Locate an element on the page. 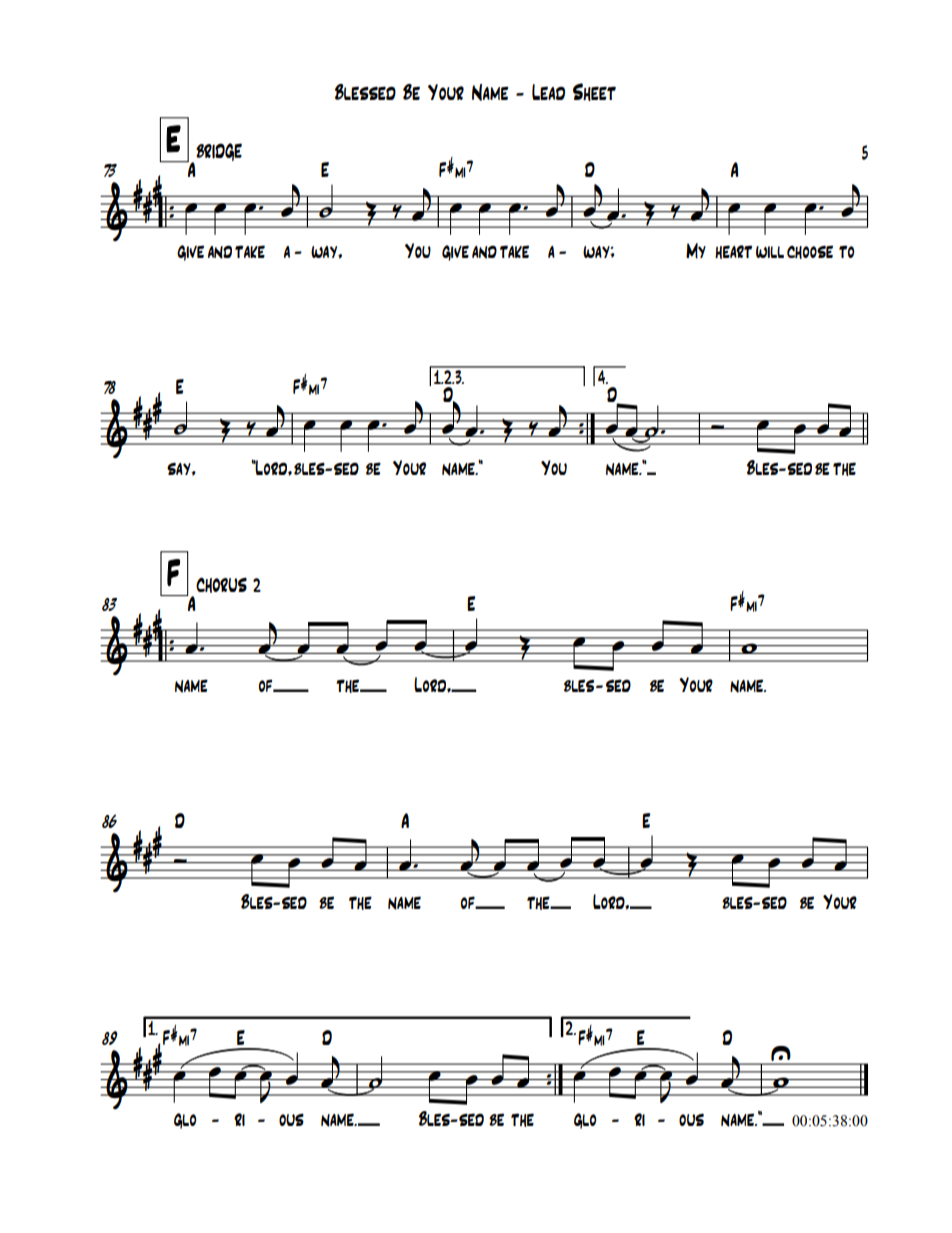 The image size is (952, 1233). Sheet is located at coordinates (594, 92).
